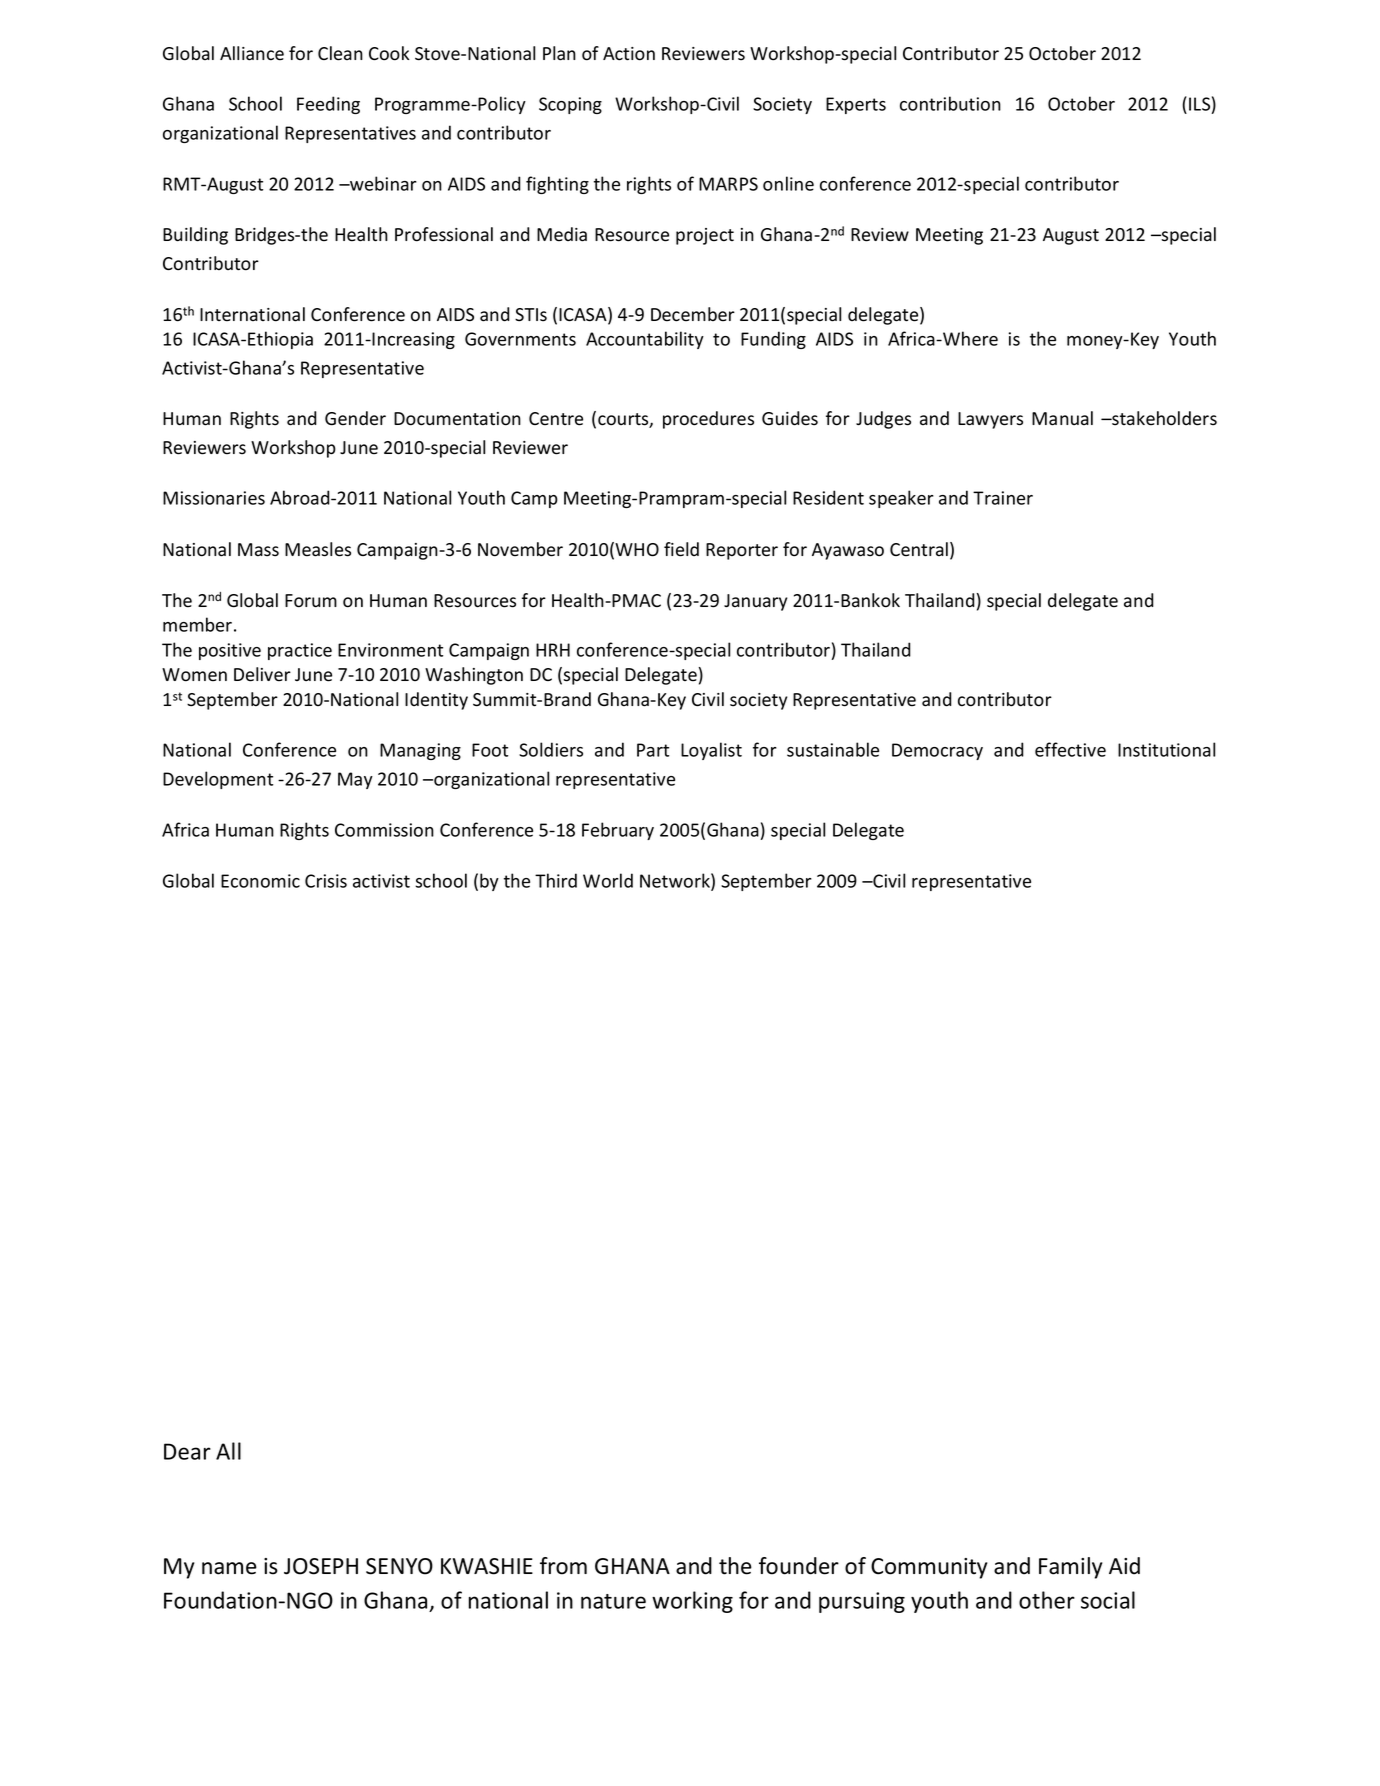  I want to click on contribution, so click(950, 103).
